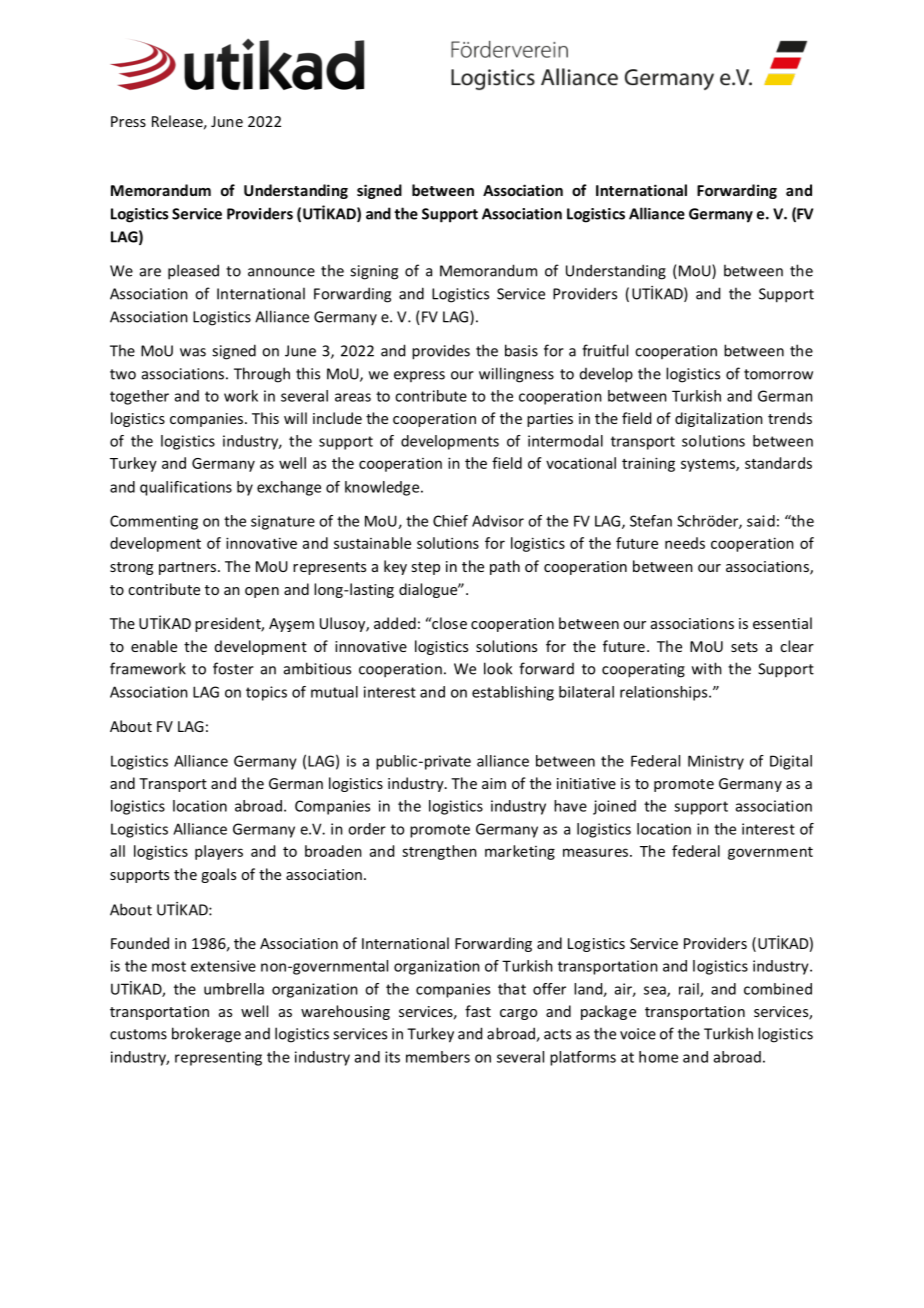  What do you see at coordinates (187, 568) in the screenshot?
I see `partners` at bounding box center [187, 568].
